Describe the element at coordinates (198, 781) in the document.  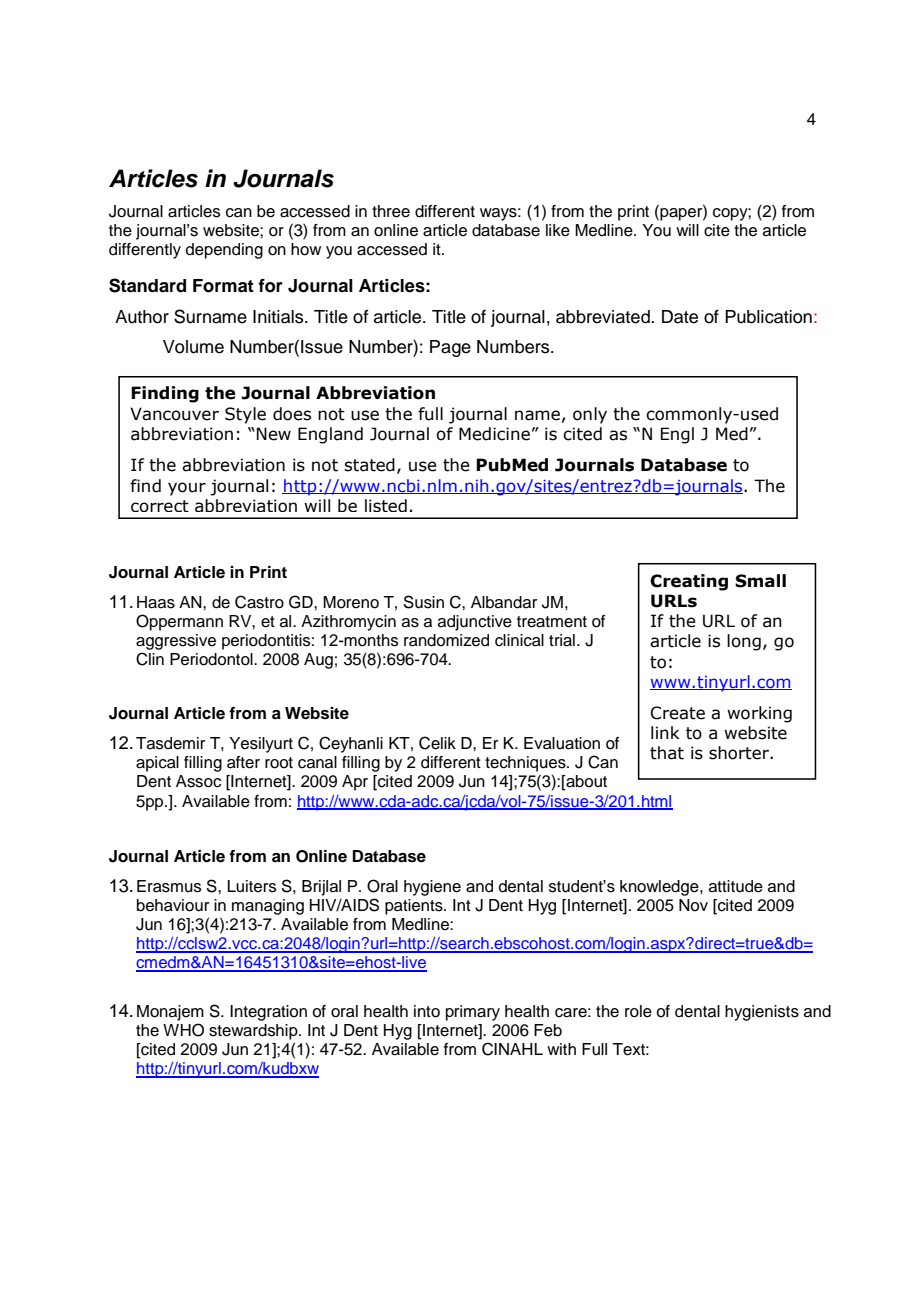
I see `Assoc` at that location.
